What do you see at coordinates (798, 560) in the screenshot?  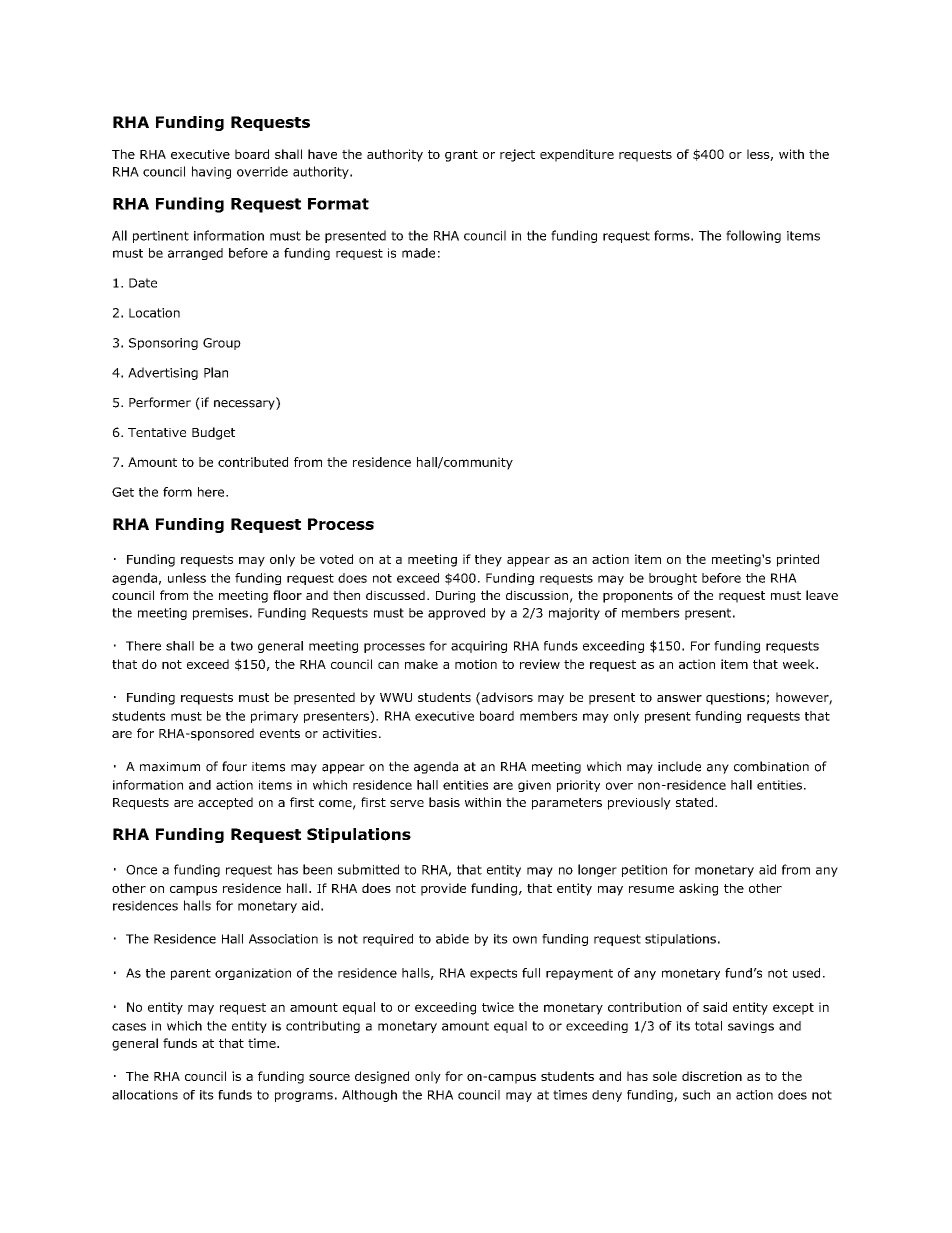 I see `printed` at bounding box center [798, 560].
